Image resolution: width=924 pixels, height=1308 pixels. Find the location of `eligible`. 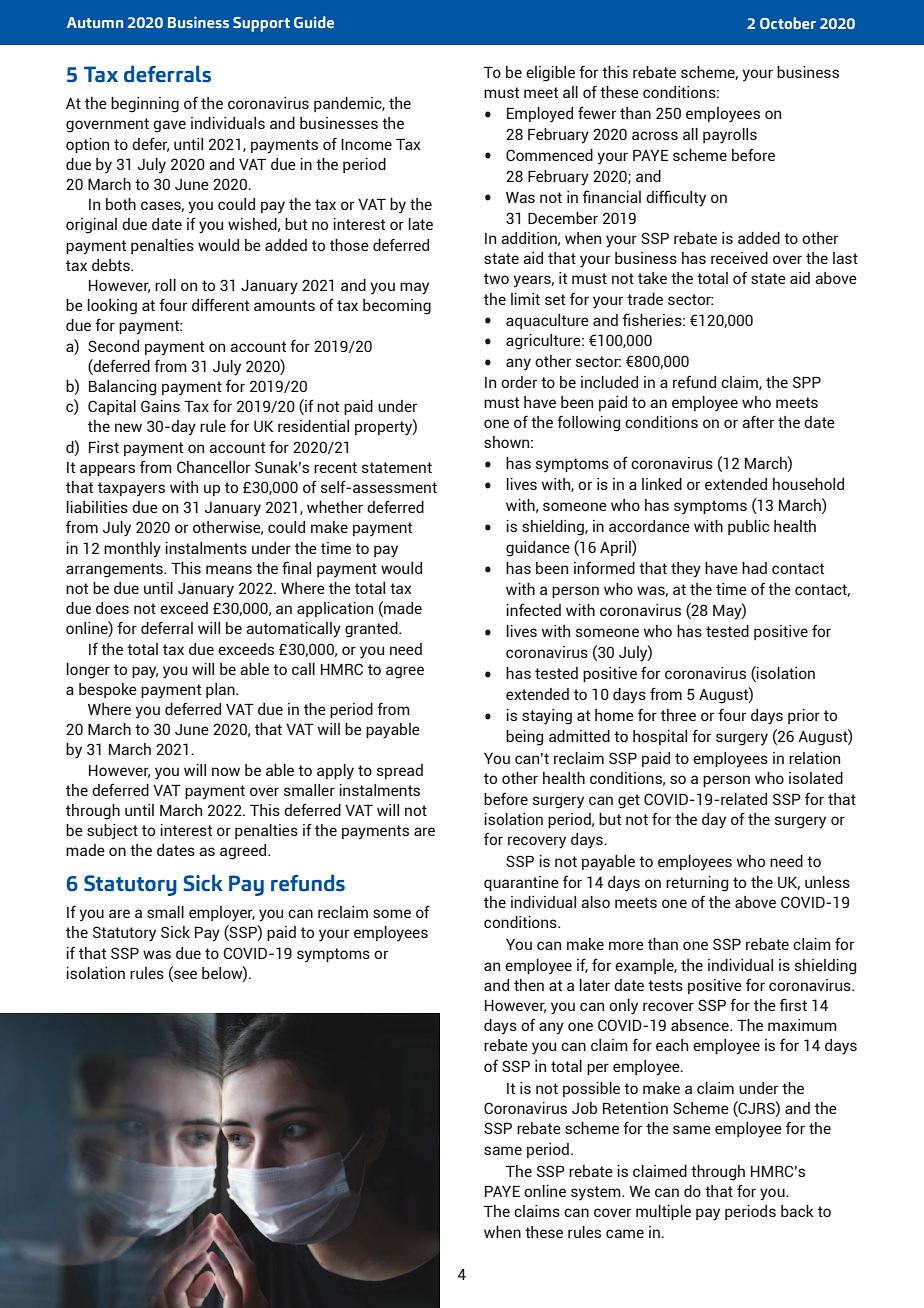

eligible is located at coordinates (550, 74).
